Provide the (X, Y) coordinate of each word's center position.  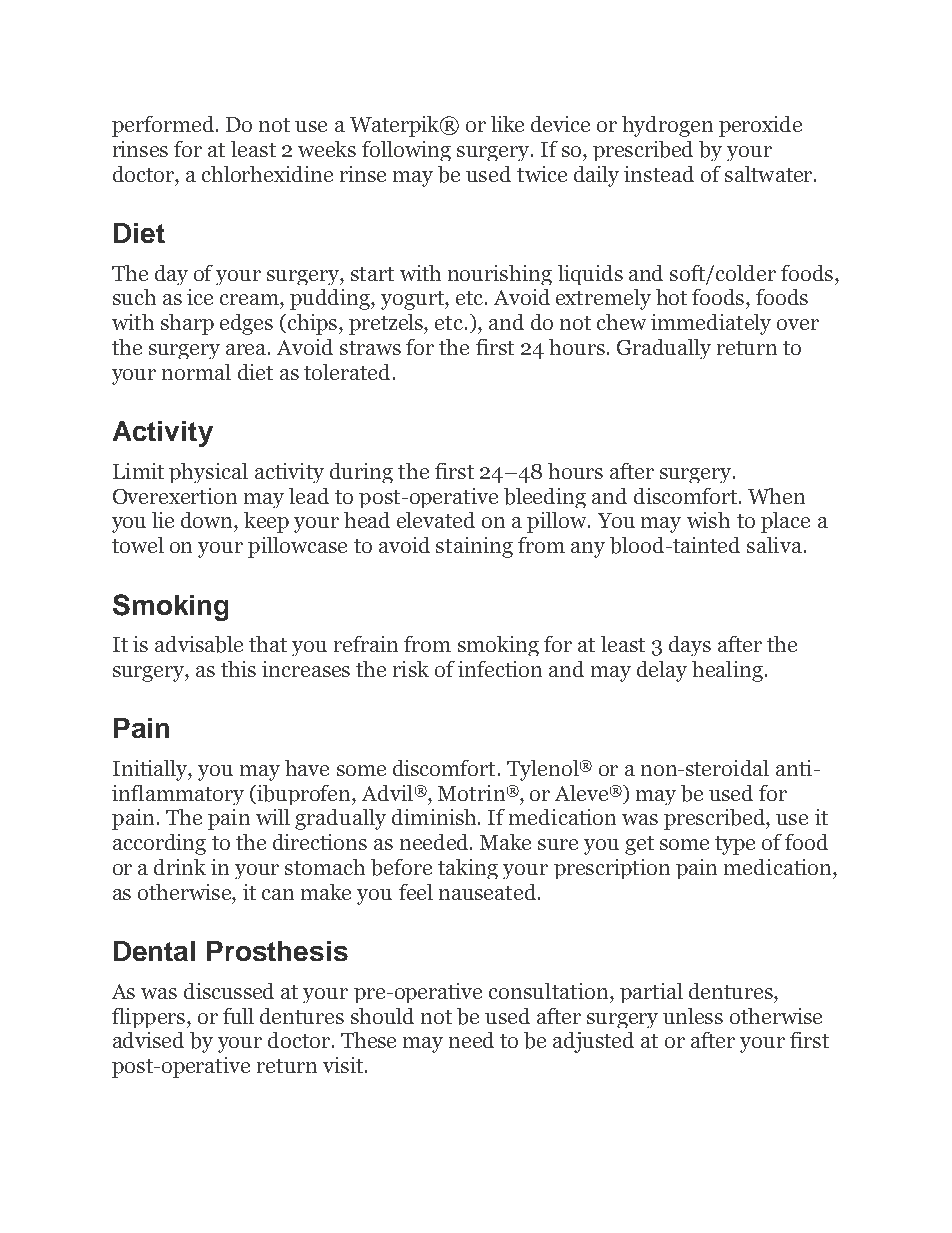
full (238, 1016)
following (406, 151)
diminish (435, 817)
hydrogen (667, 126)
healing (727, 671)
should (382, 1016)
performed (163, 126)
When (776, 496)
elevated (436, 520)
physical (208, 473)
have (307, 768)
